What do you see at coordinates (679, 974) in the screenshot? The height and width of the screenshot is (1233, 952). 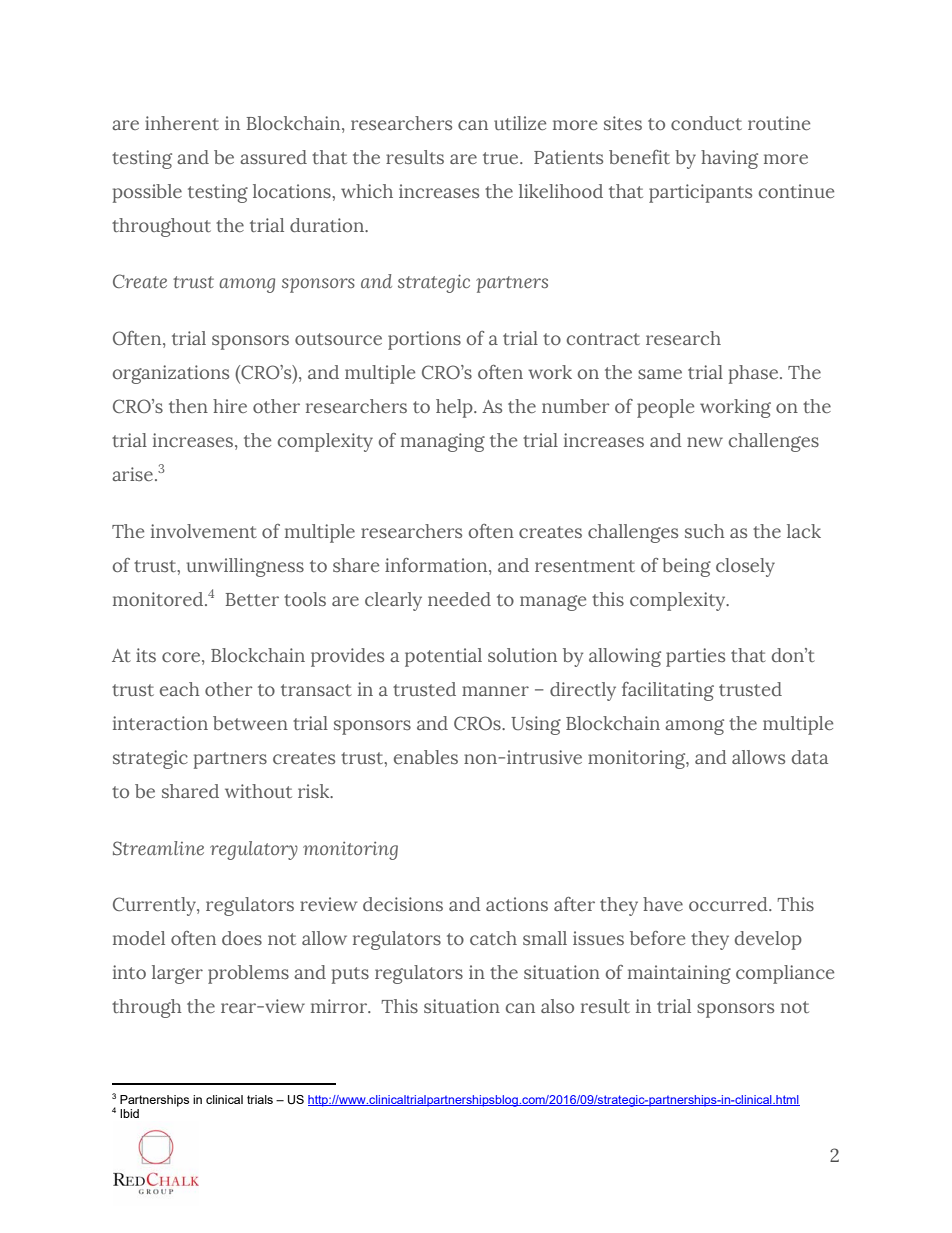 I see `maintaining` at bounding box center [679, 974].
